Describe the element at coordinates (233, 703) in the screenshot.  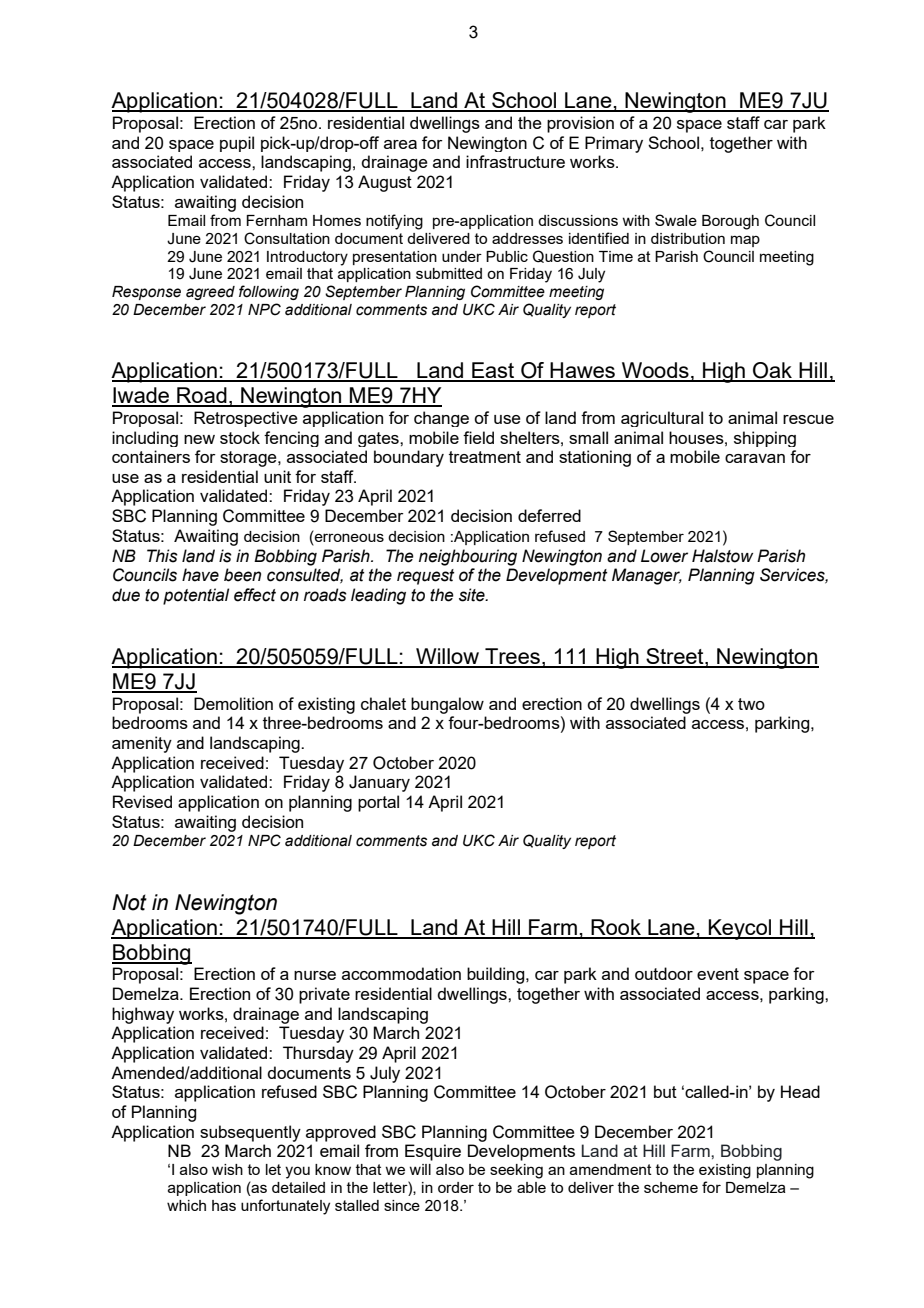
I see `Demolition` at that location.
